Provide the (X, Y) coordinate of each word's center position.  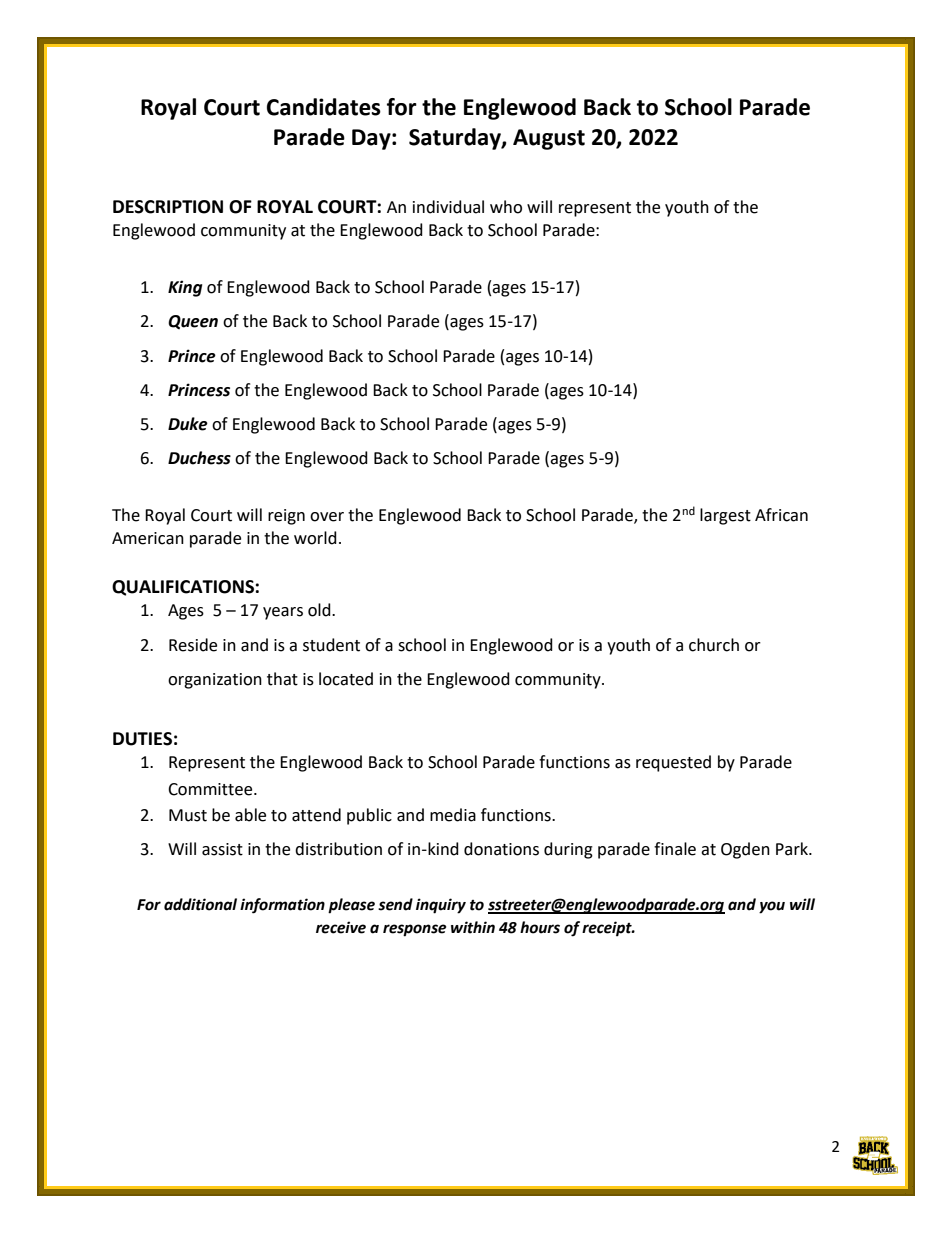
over (327, 517)
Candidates (324, 107)
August (549, 139)
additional (200, 904)
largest (725, 516)
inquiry (441, 906)
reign (286, 517)
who (506, 207)
